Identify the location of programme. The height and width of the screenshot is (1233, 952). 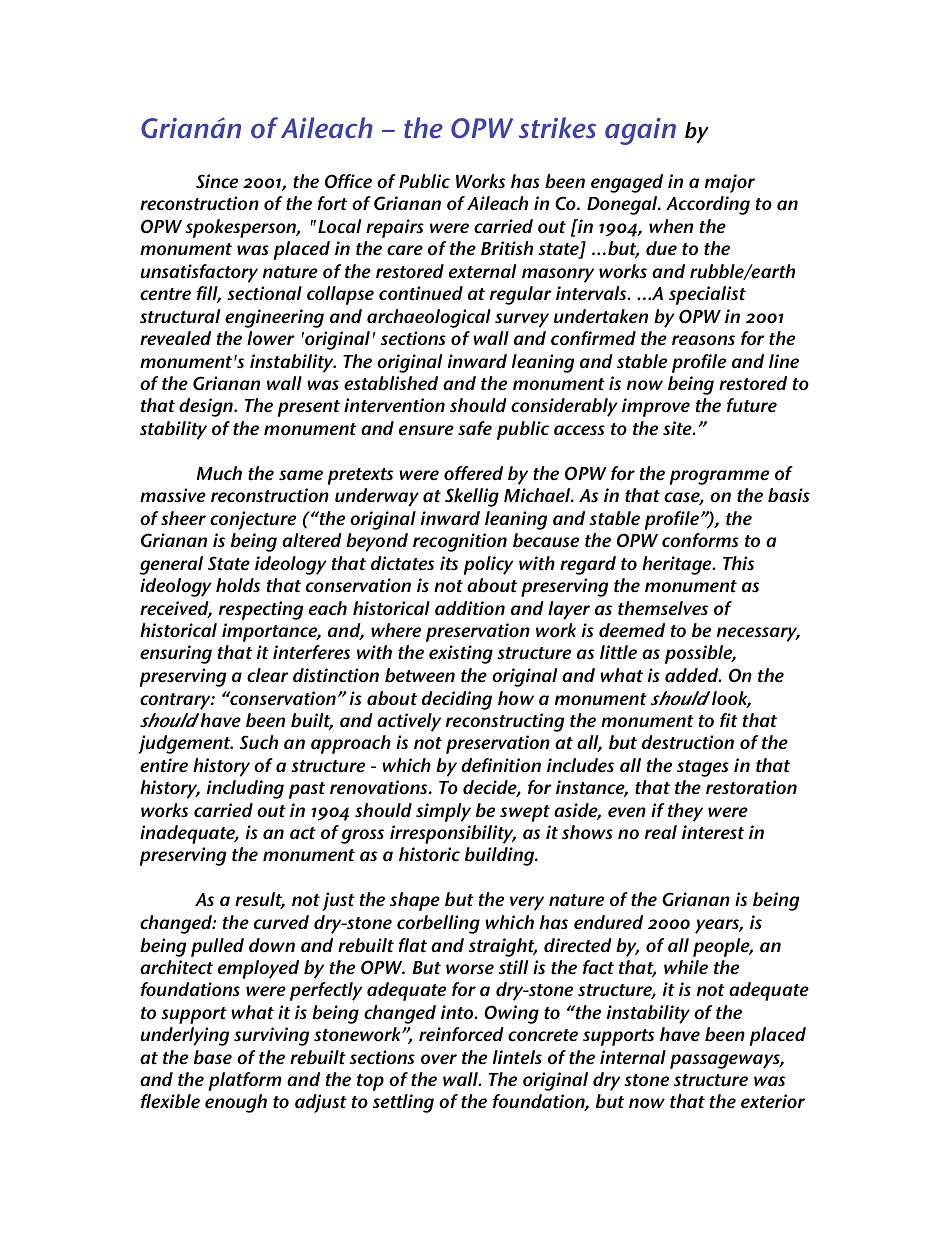
(719, 477).
